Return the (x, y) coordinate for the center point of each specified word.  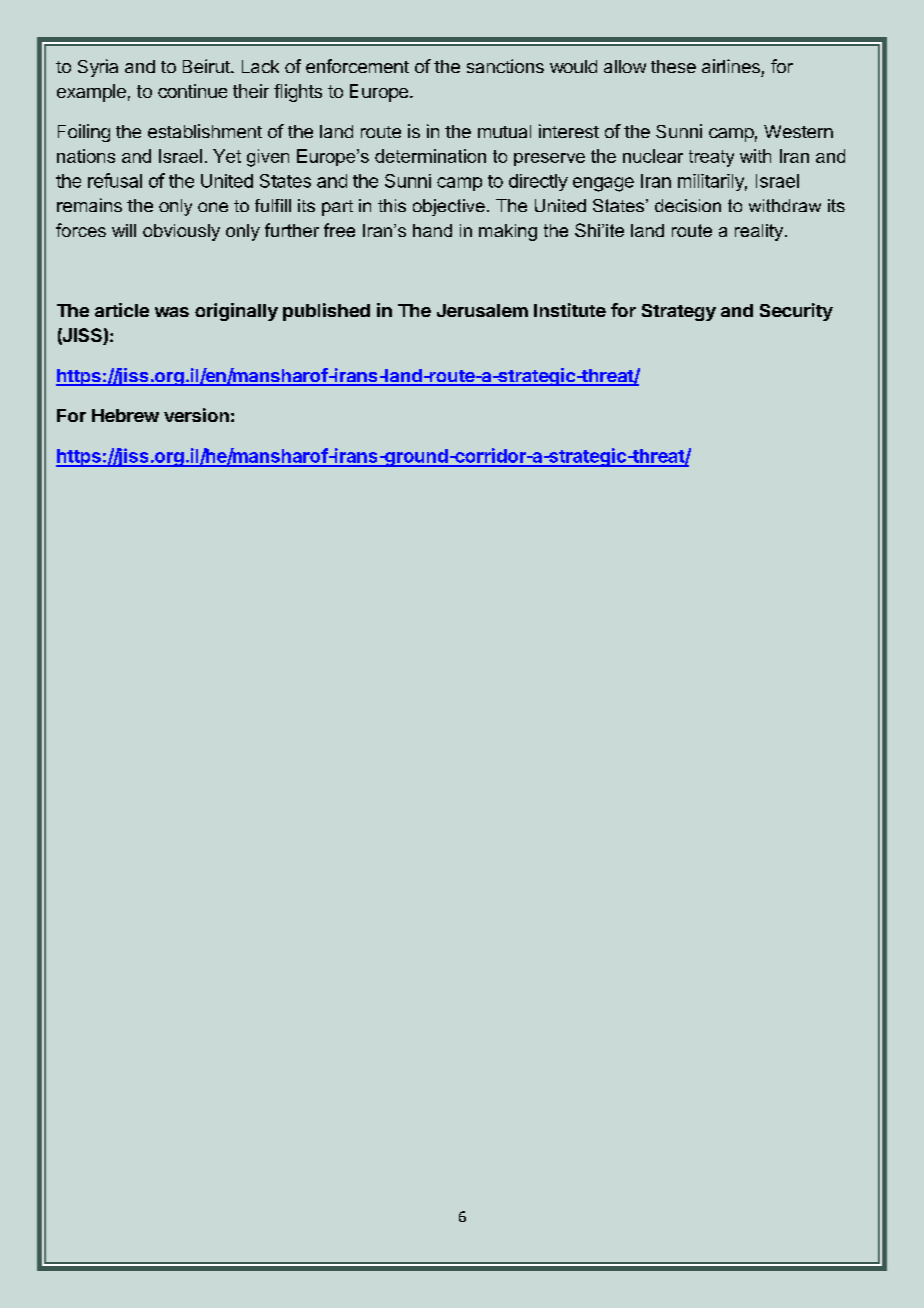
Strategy (679, 312)
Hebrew (125, 415)
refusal (115, 180)
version (196, 415)
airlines (731, 66)
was (172, 312)
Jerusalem (482, 310)
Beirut (207, 66)
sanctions (505, 66)
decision (688, 205)
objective (449, 207)
